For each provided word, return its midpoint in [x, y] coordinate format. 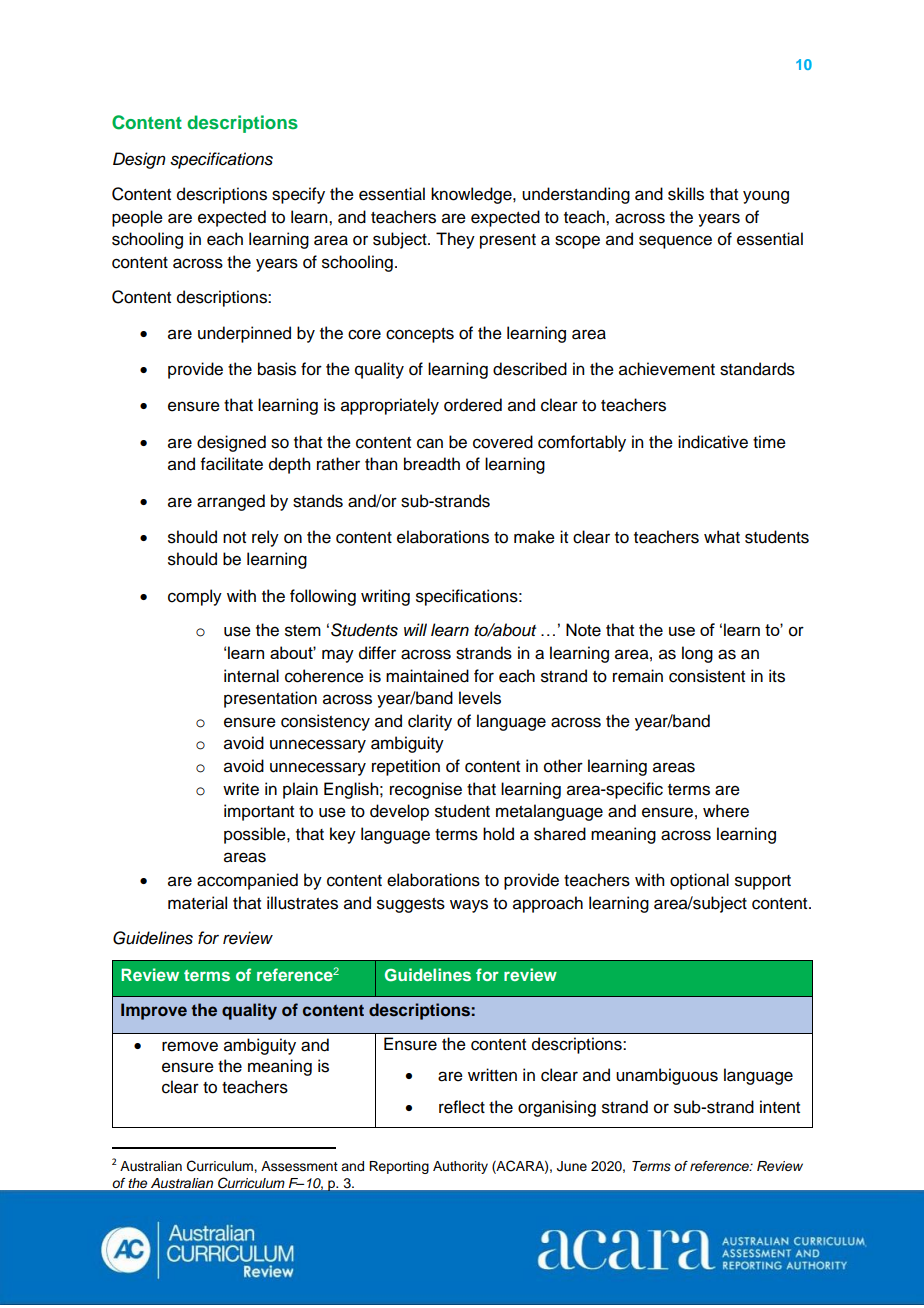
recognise [426, 790]
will [415, 629]
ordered [473, 405]
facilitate [232, 464]
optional [699, 881]
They [455, 240]
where [726, 811]
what [722, 537]
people [137, 218]
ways [469, 906]
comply [195, 597]
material [197, 903]
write [241, 789]
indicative [713, 442]
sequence [675, 242]
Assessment [299, 1166]
